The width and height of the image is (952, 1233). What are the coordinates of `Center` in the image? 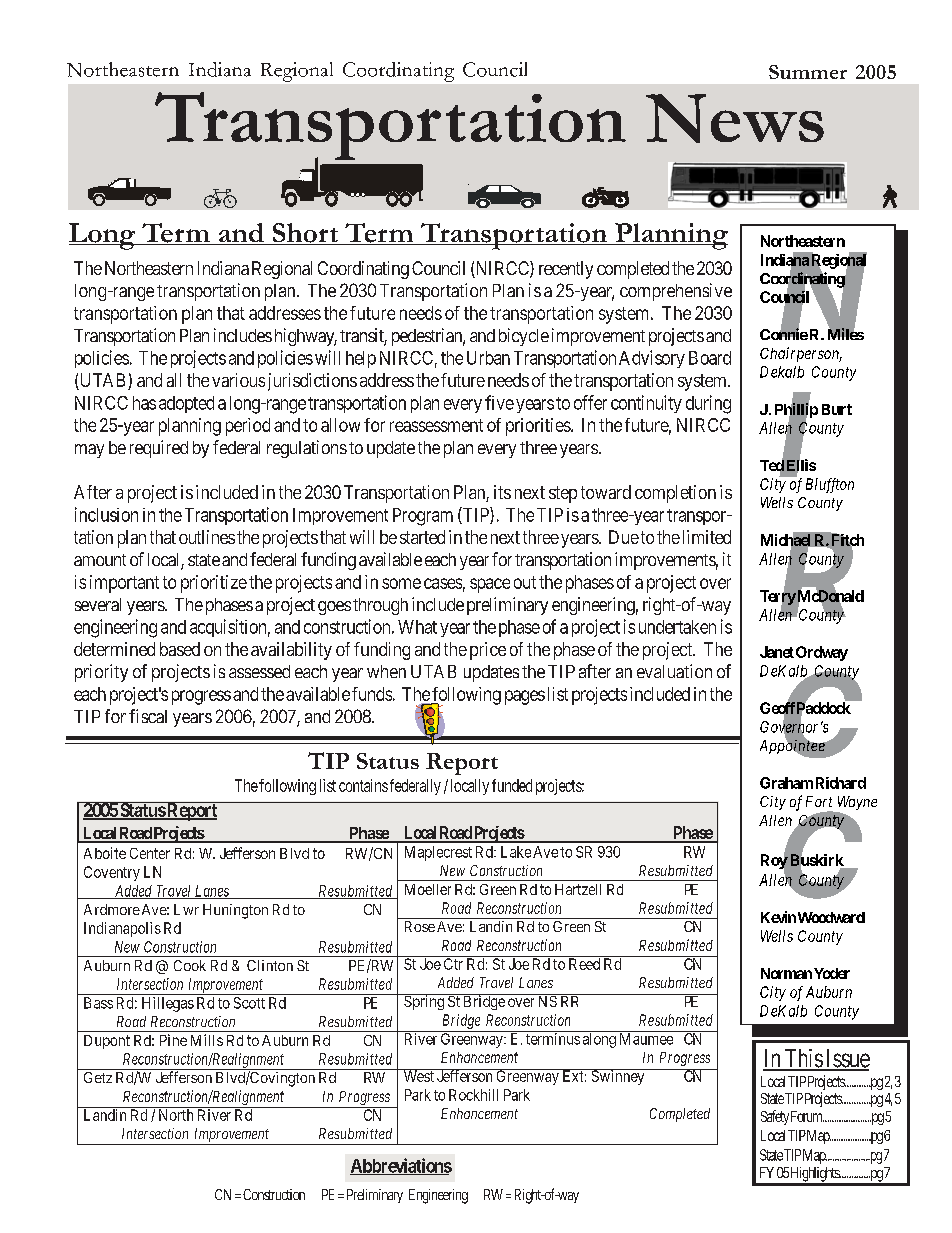 It's located at (150, 853).
